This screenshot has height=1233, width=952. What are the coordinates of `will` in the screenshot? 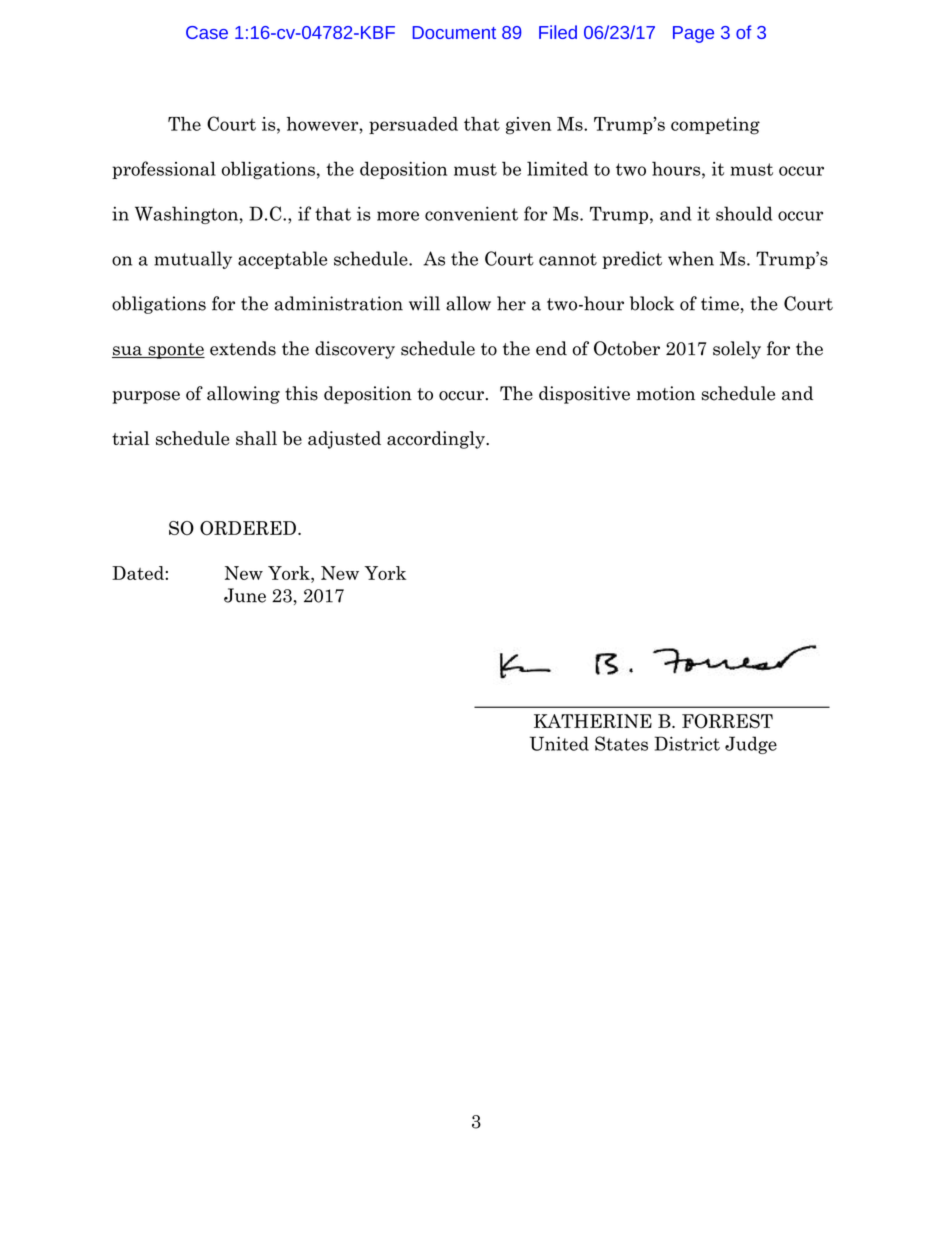 It's located at (424, 303).
